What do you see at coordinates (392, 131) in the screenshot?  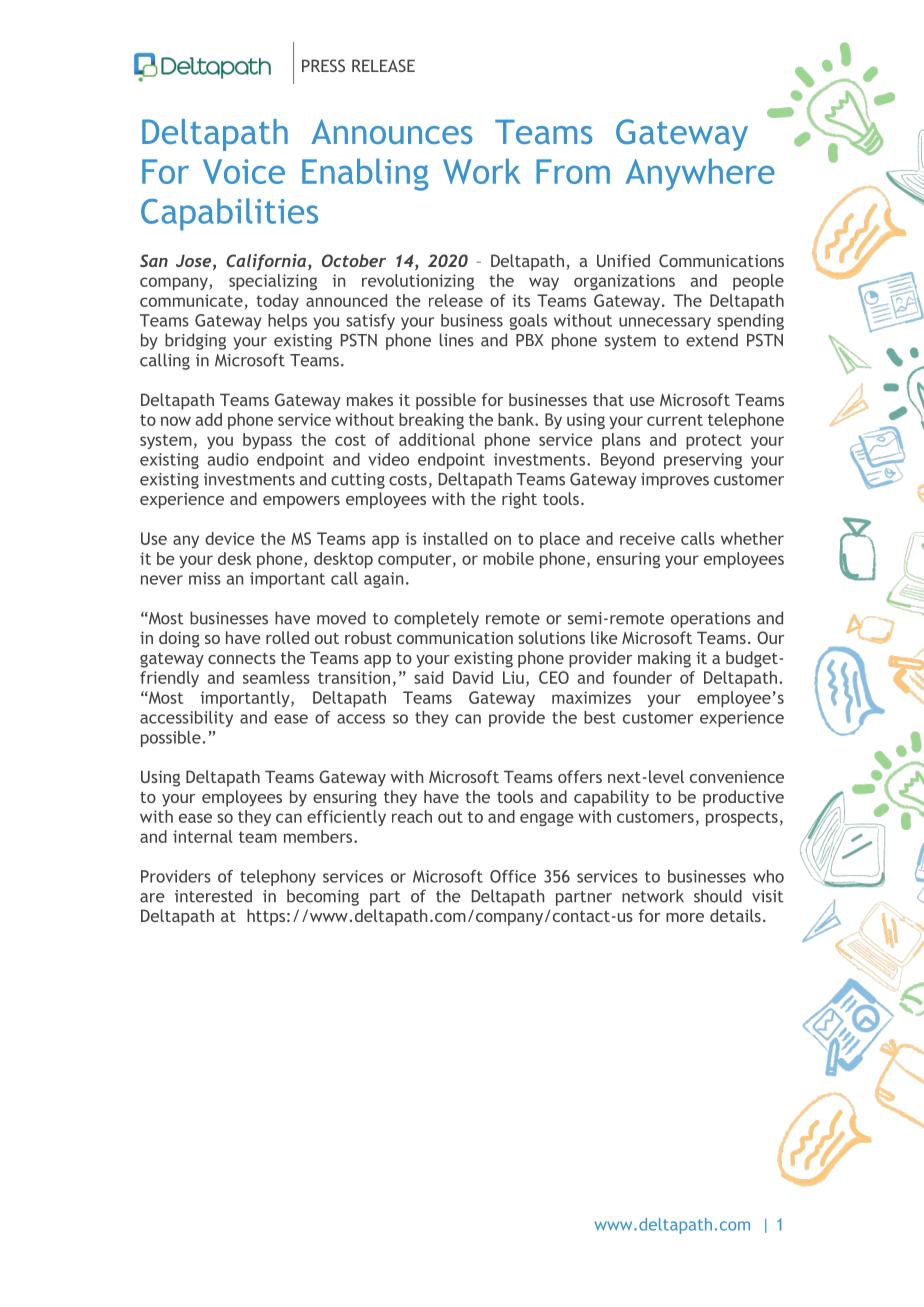 I see `Announces` at bounding box center [392, 131].
